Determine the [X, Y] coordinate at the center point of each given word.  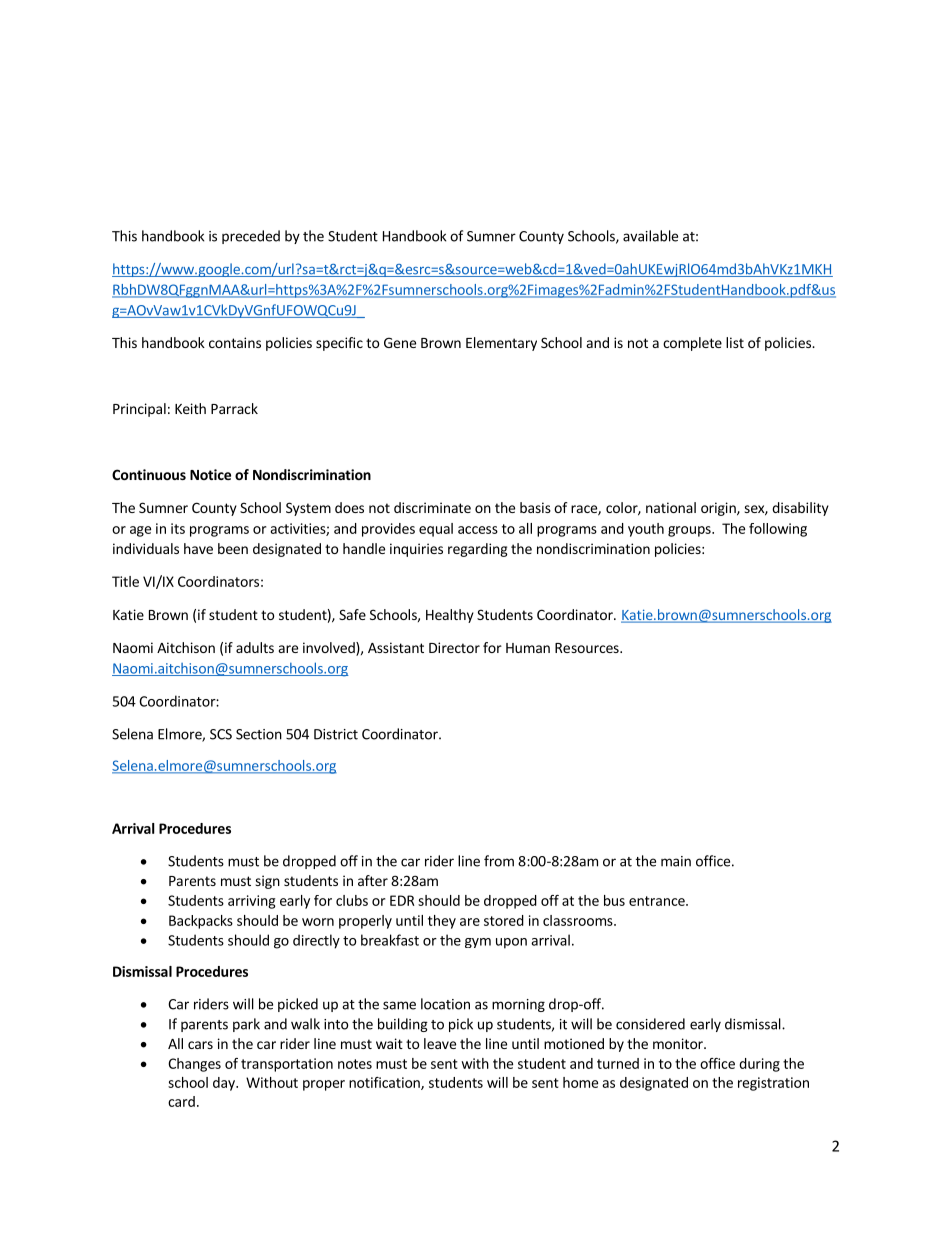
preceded [251, 237]
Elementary [501, 344]
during [759, 1065]
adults [255, 647]
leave [440, 1043]
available [650, 236]
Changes [194, 1065]
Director [454, 647]
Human [528, 648]
